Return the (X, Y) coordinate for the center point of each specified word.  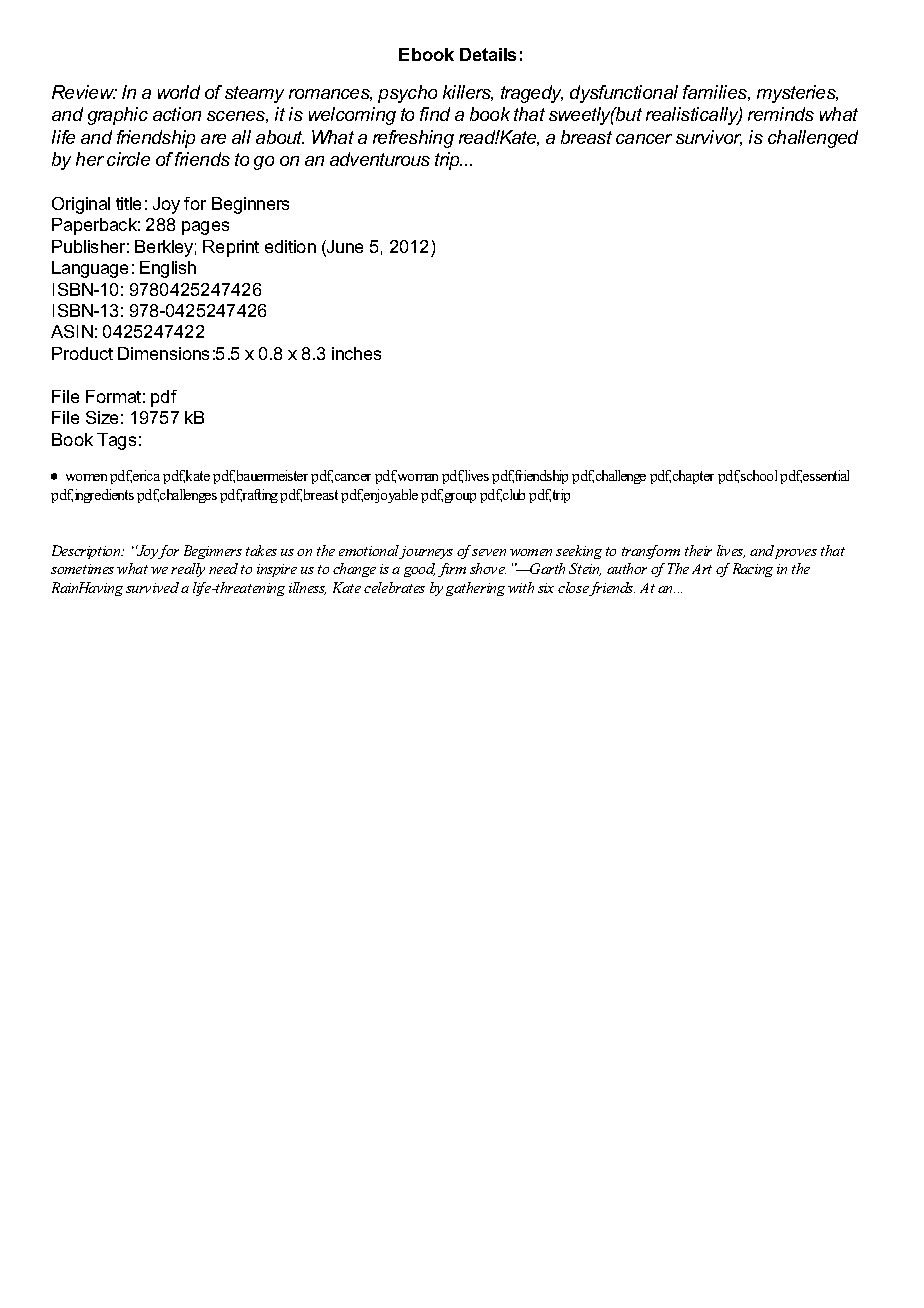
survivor (709, 138)
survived (152, 587)
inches (356, 353)
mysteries (797, 94)
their (698, 550)
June (344, 248)
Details (488, 54)
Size (102, 417)
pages (205, 228)
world (179, 92)
